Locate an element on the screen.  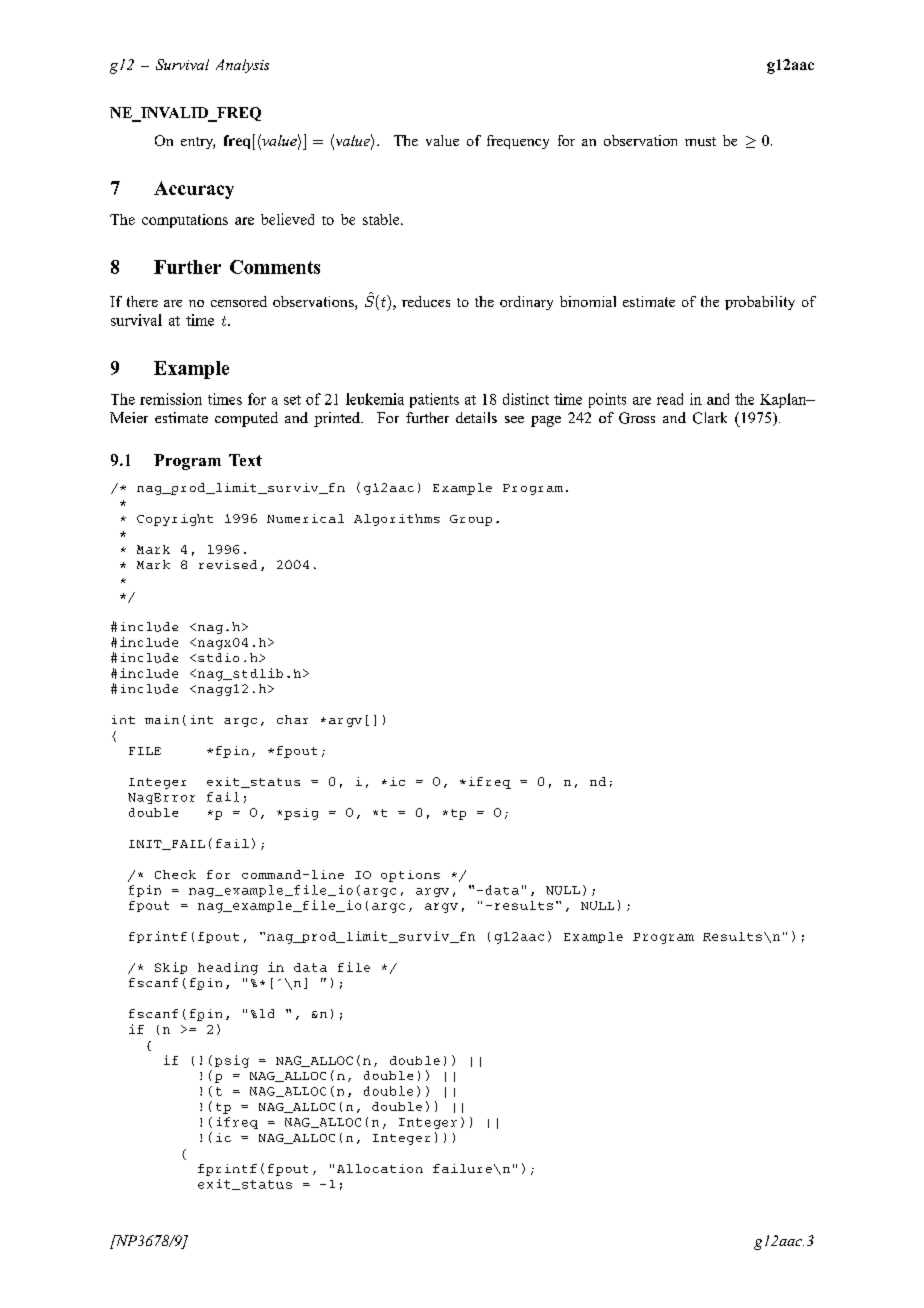
char is located at coordinates (292, 719).
